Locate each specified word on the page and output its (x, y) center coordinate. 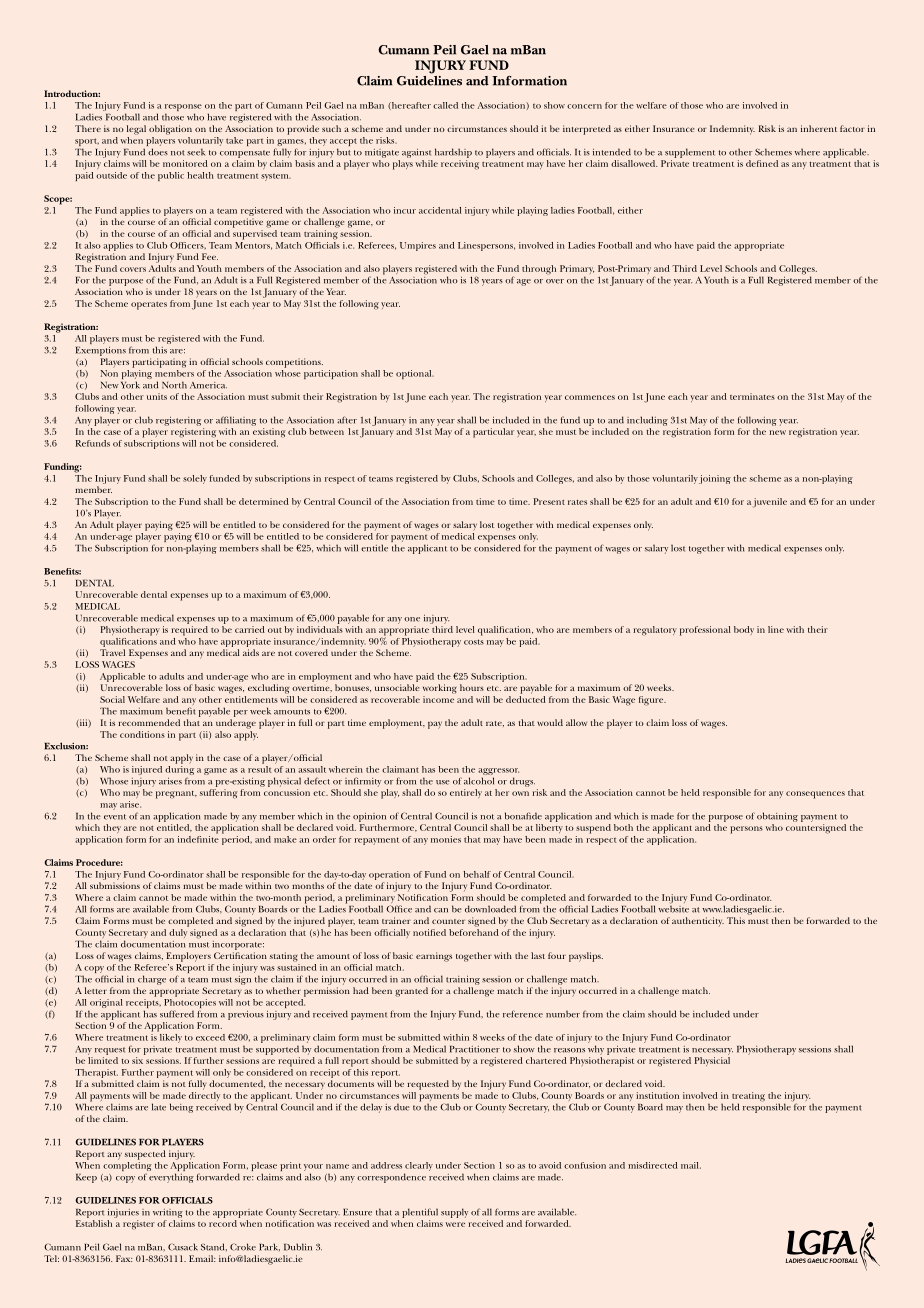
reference (523, 1014)
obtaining (777, 817)
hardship (453, 153)
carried (250, 629)
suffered (177, 1014)
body (744, 630)
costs (474, 642)
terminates (752, 396)
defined (762, 163)
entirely (466, 793)
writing (168, 1213)
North (174, 385)
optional (415, 374)
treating (748, 1098)
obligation (170, 130)
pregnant (176, 795)
